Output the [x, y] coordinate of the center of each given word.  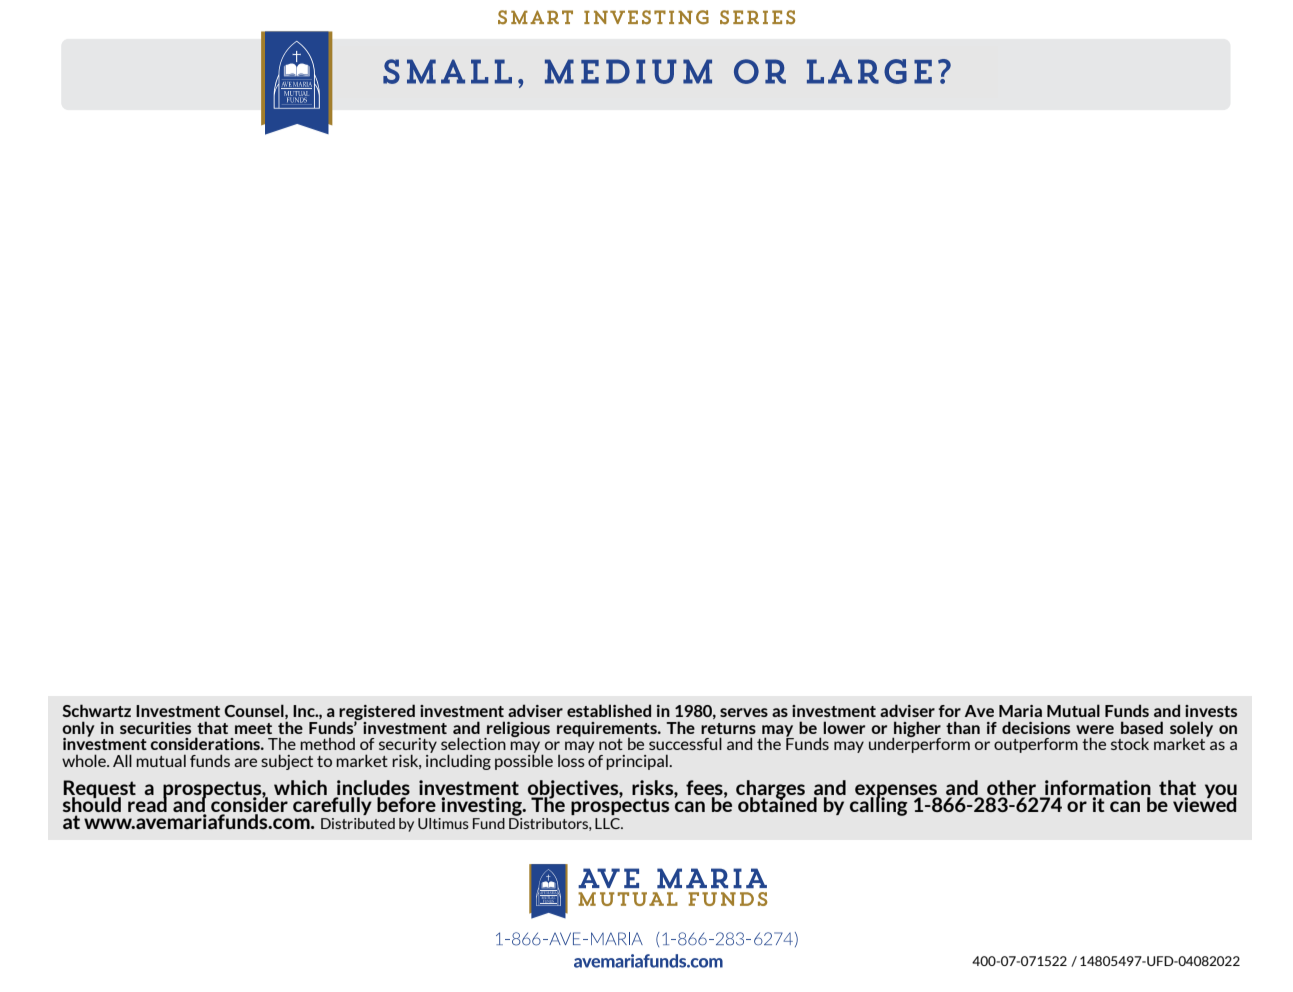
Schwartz [96, 710]
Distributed [358, 823]
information [1097, 789]
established [609, 710]
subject [287, 762]
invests [1211, 711]
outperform [1036, 745]
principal [638, 762]
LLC [608, 823]
